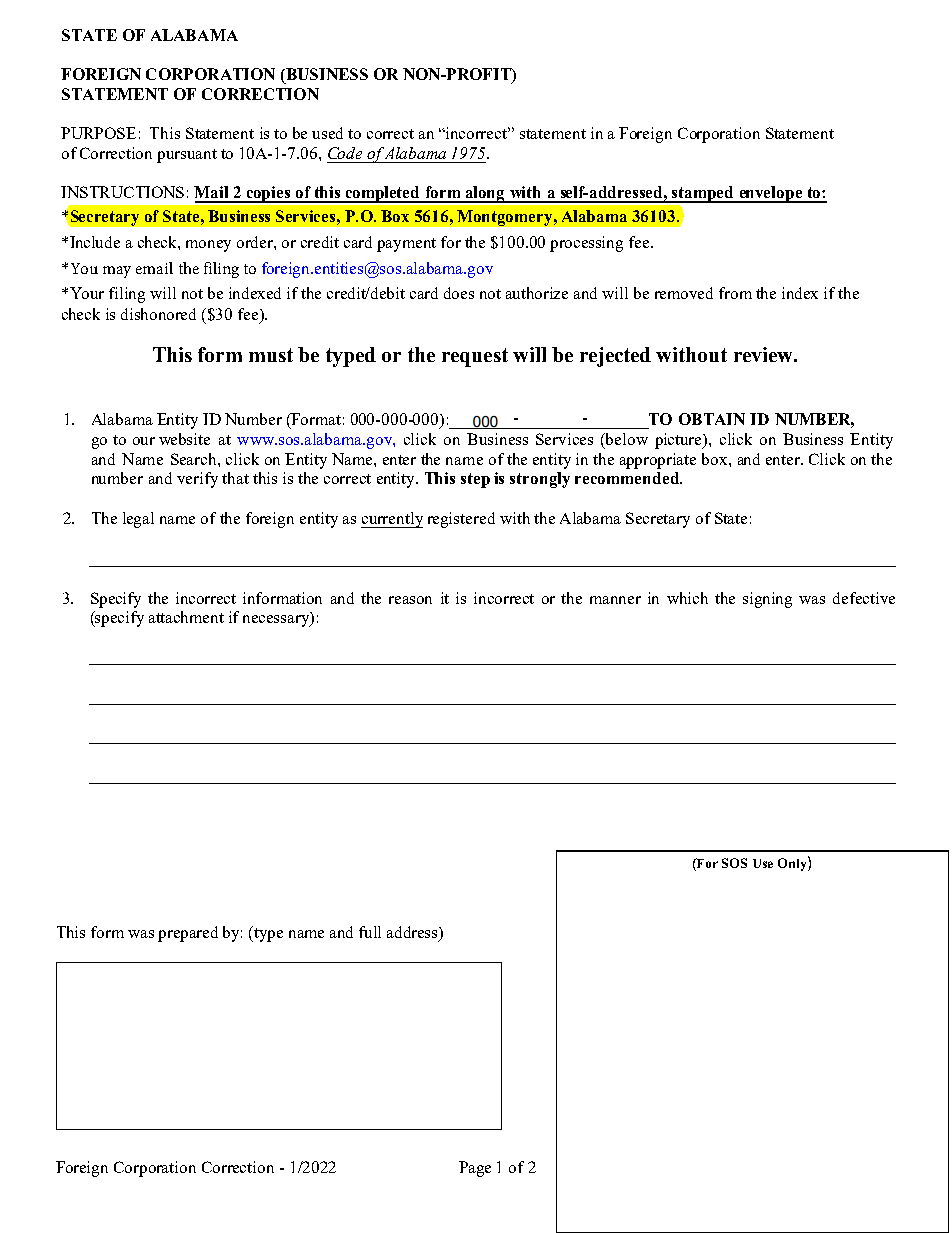 Image resolution: width=952 pixels, height=1233 pixels. Describe the element at coordinates (186, 617) in the page. I see `attachment` at that location.
